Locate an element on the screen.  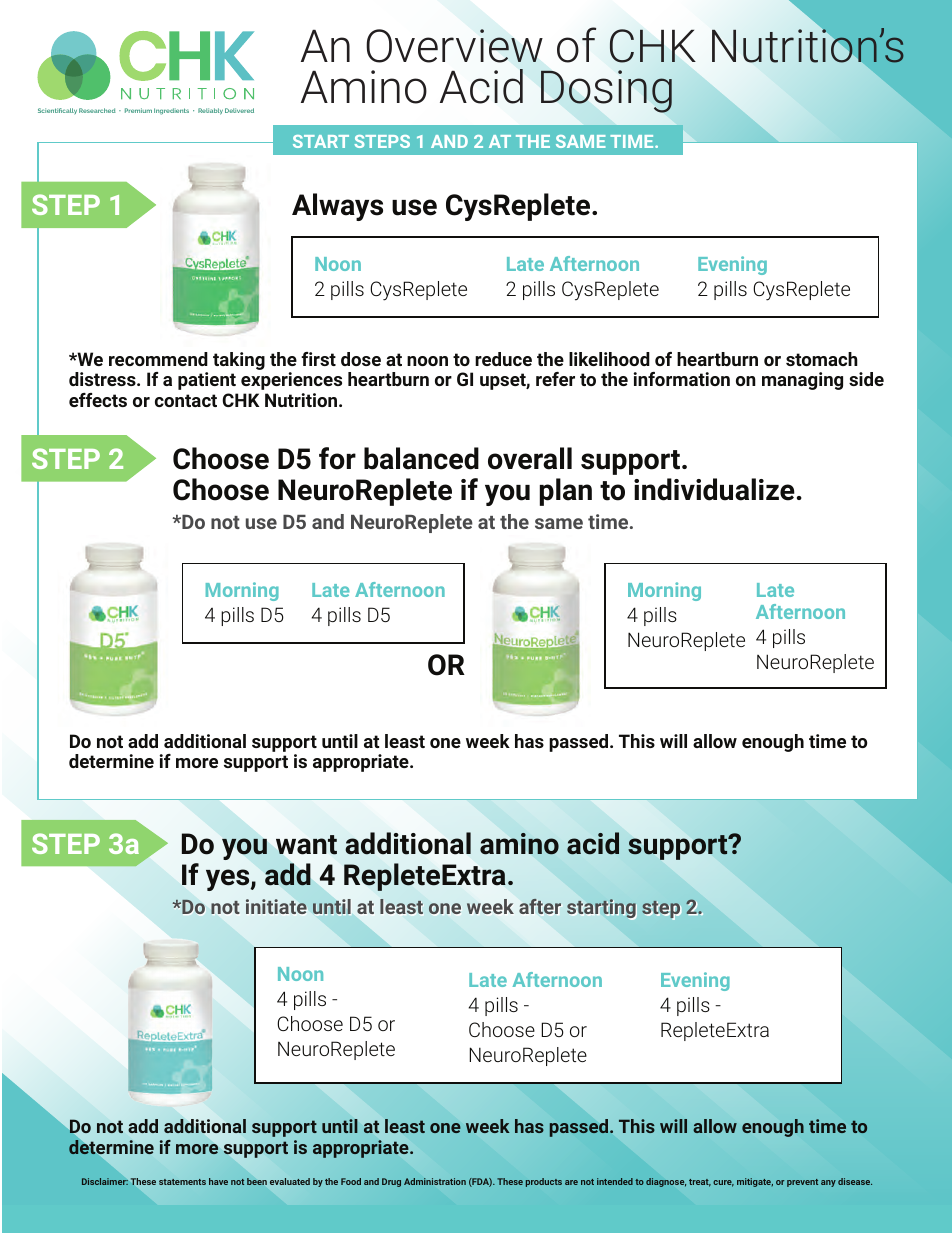
contact is located at coordinates (186, 400).
